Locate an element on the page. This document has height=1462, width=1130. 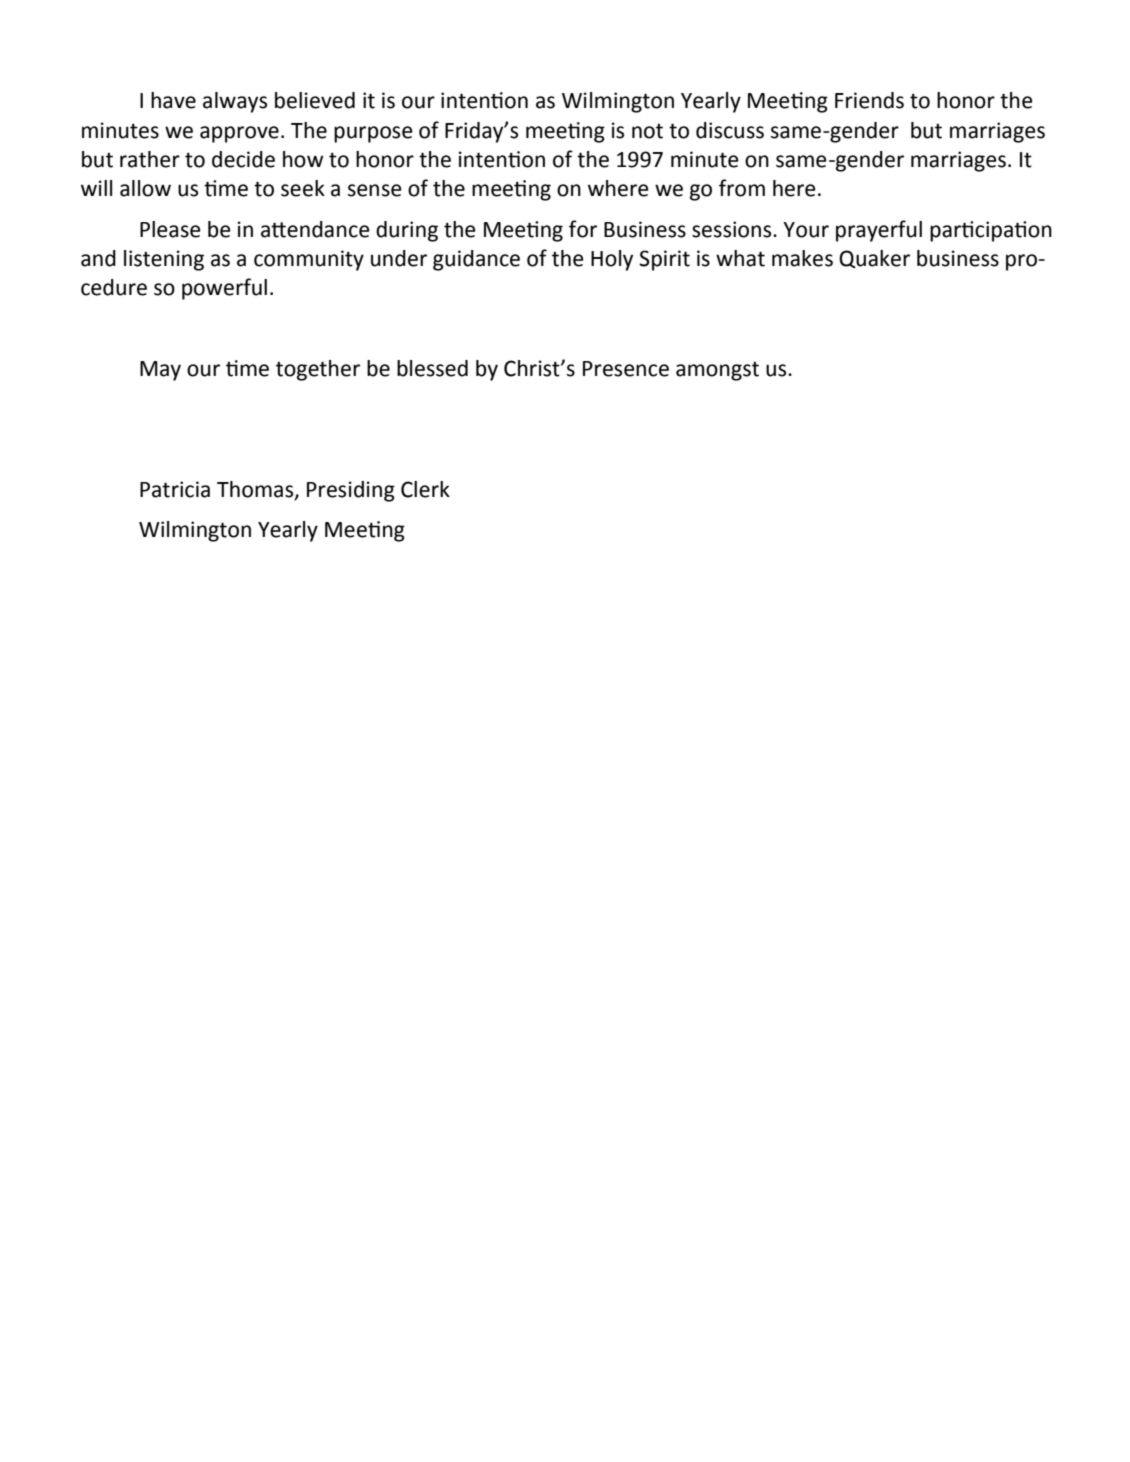
always is located at coordinates (235, 102).
